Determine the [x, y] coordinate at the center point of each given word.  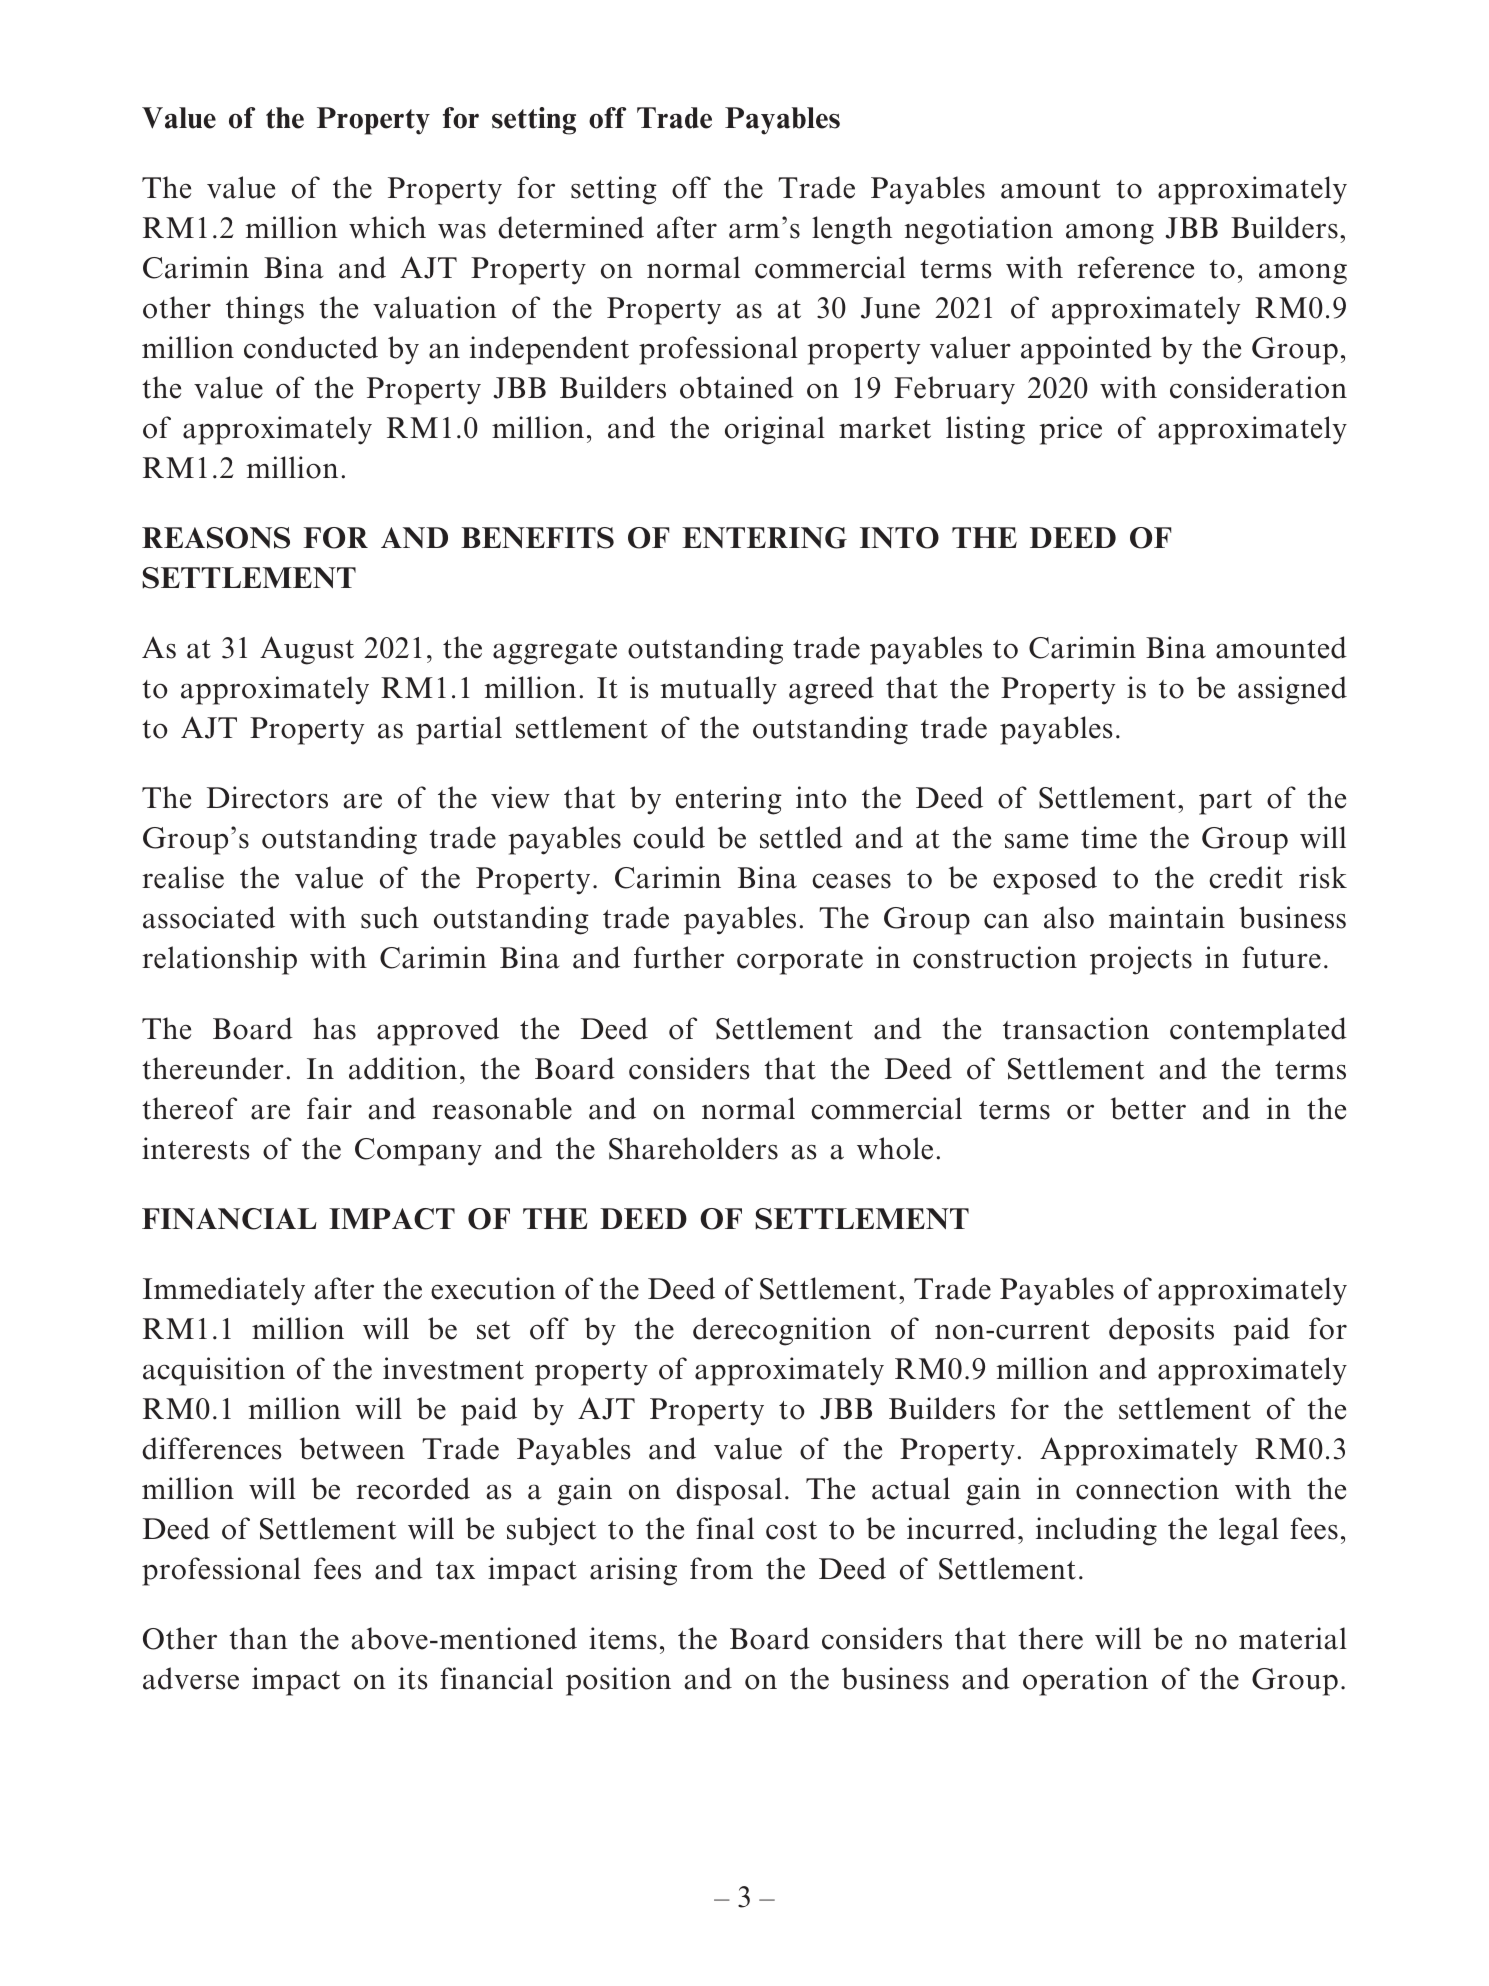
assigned [1292, 690]
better [1148, 1108]
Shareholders [693, 1148]
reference [1135, 267]
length [852, 230]
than [258, 1638]
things [265, 310]
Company [418, 1152]
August [307, 650]
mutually [718, 690]
